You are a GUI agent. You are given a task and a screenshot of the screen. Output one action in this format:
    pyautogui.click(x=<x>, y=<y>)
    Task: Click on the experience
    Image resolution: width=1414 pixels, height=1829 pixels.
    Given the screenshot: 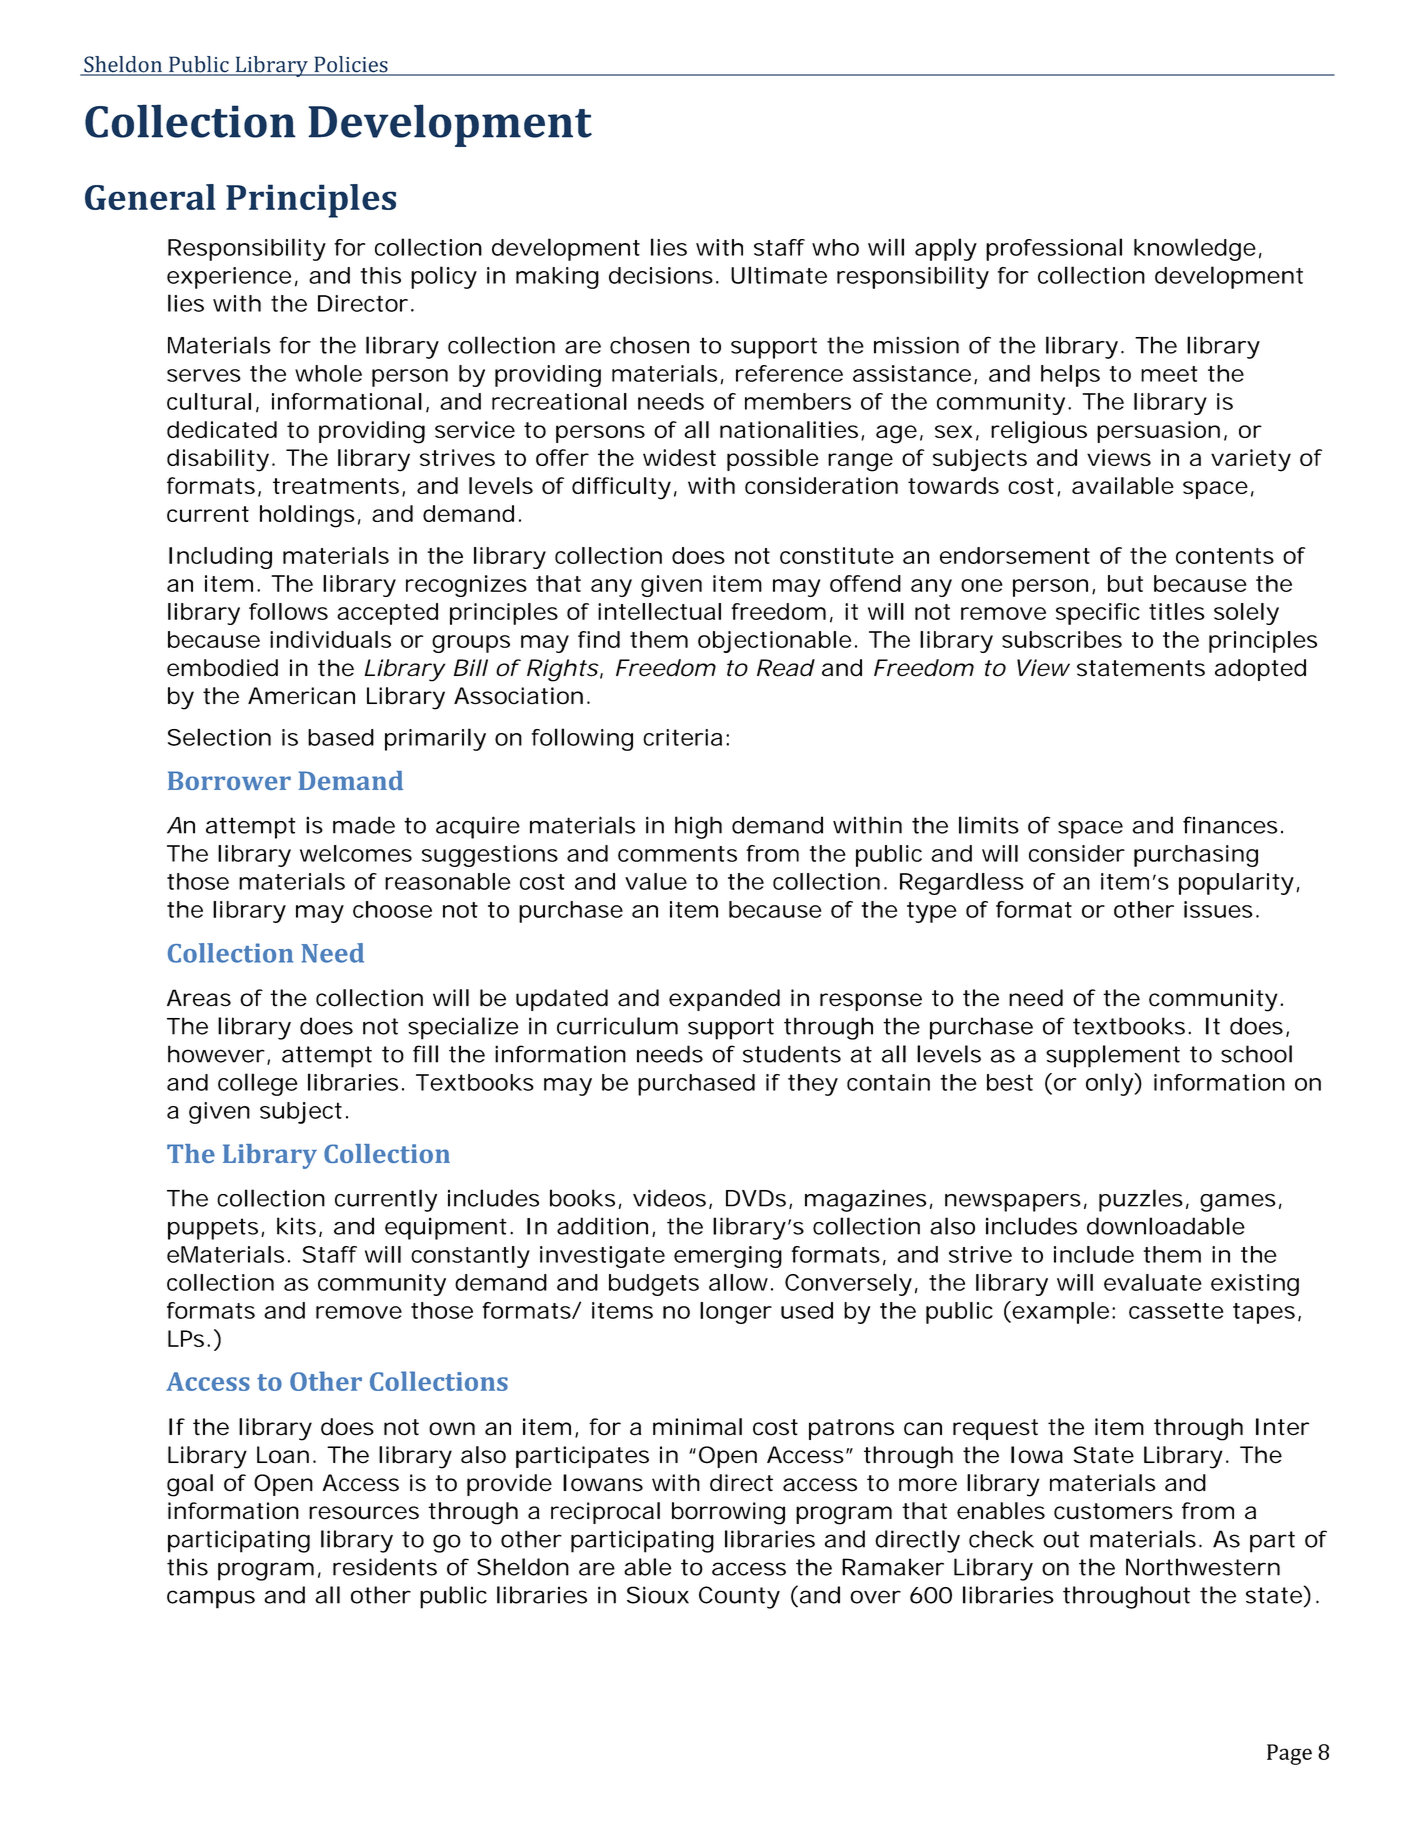 What is the action you would take?
    pyautogui.click(x=229, y=278)
